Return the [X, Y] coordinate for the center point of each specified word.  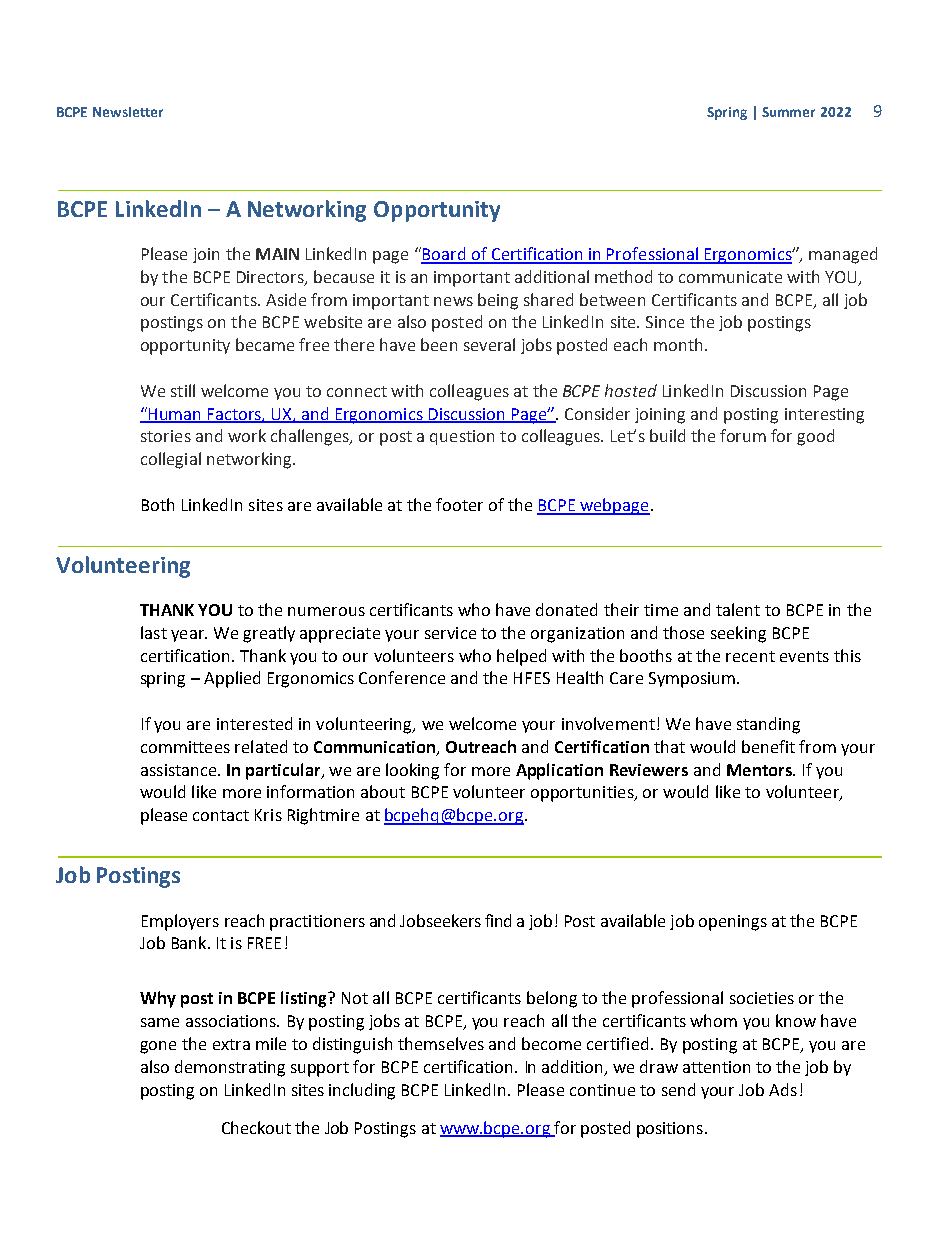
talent [738, 609]
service [450, 633]
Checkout [256, 1127]
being [498, 301]
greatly [269, 634]
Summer [788, 112]
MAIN [277, 254]
